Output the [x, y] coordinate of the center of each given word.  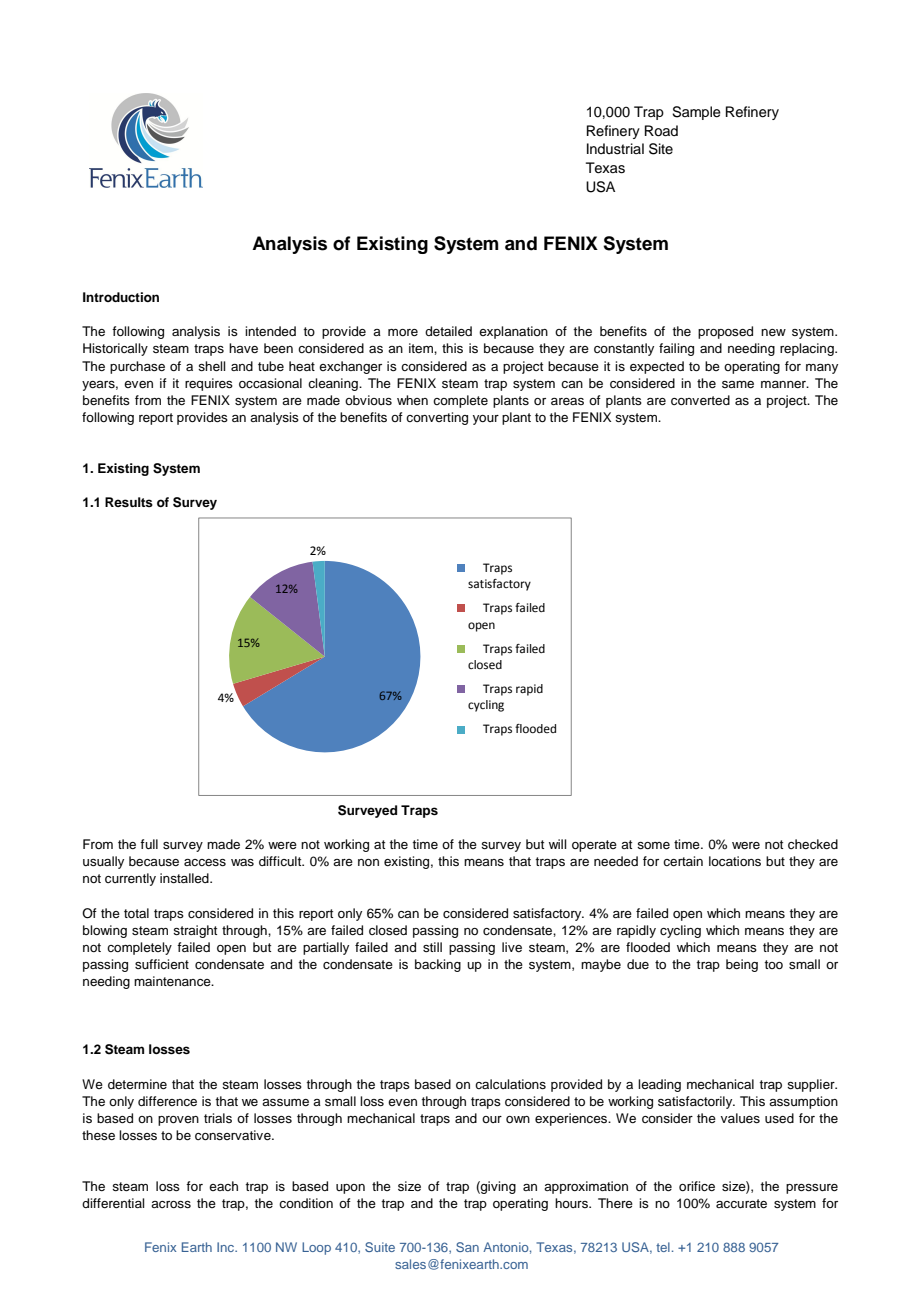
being [742, 965]
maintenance [173, 981]
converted [700, 400]
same [738, 384]
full [149, 844]
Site [661, 149]
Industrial [615, 149]
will [557, 844]
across [171, 1204]
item [422, 348]
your [486, 420]
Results [129, 502]
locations [735, 861]
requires [209, 384]
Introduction [121, 297]
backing [438, 965]
